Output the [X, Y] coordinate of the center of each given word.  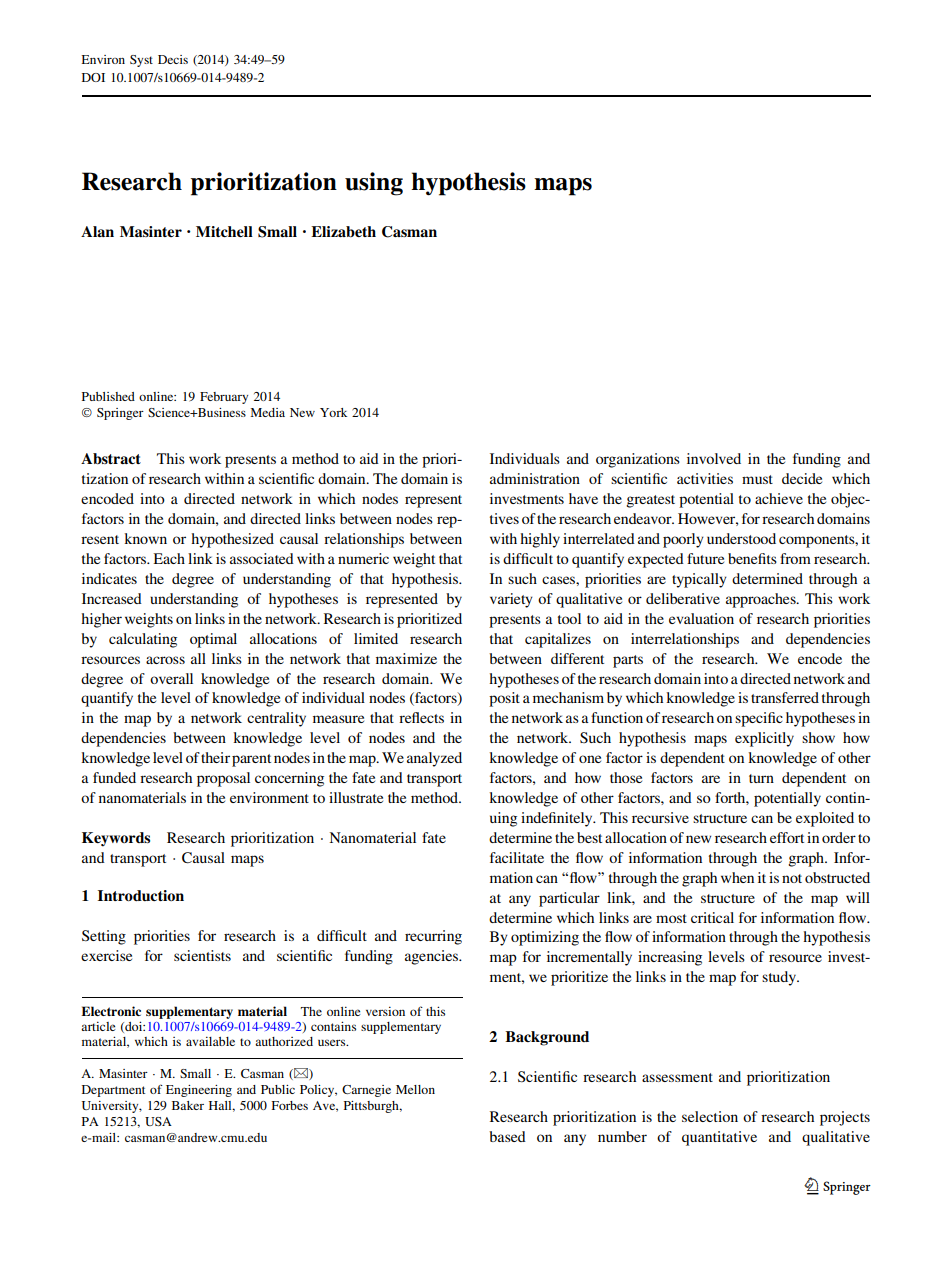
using [374, 184]
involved [714, 458]
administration [535, 478]
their [215, 757]
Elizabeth [343, 231]
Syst [141, 61]
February [224, 398]
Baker [188, 1105]
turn [761, 778]
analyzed [434, 759]
